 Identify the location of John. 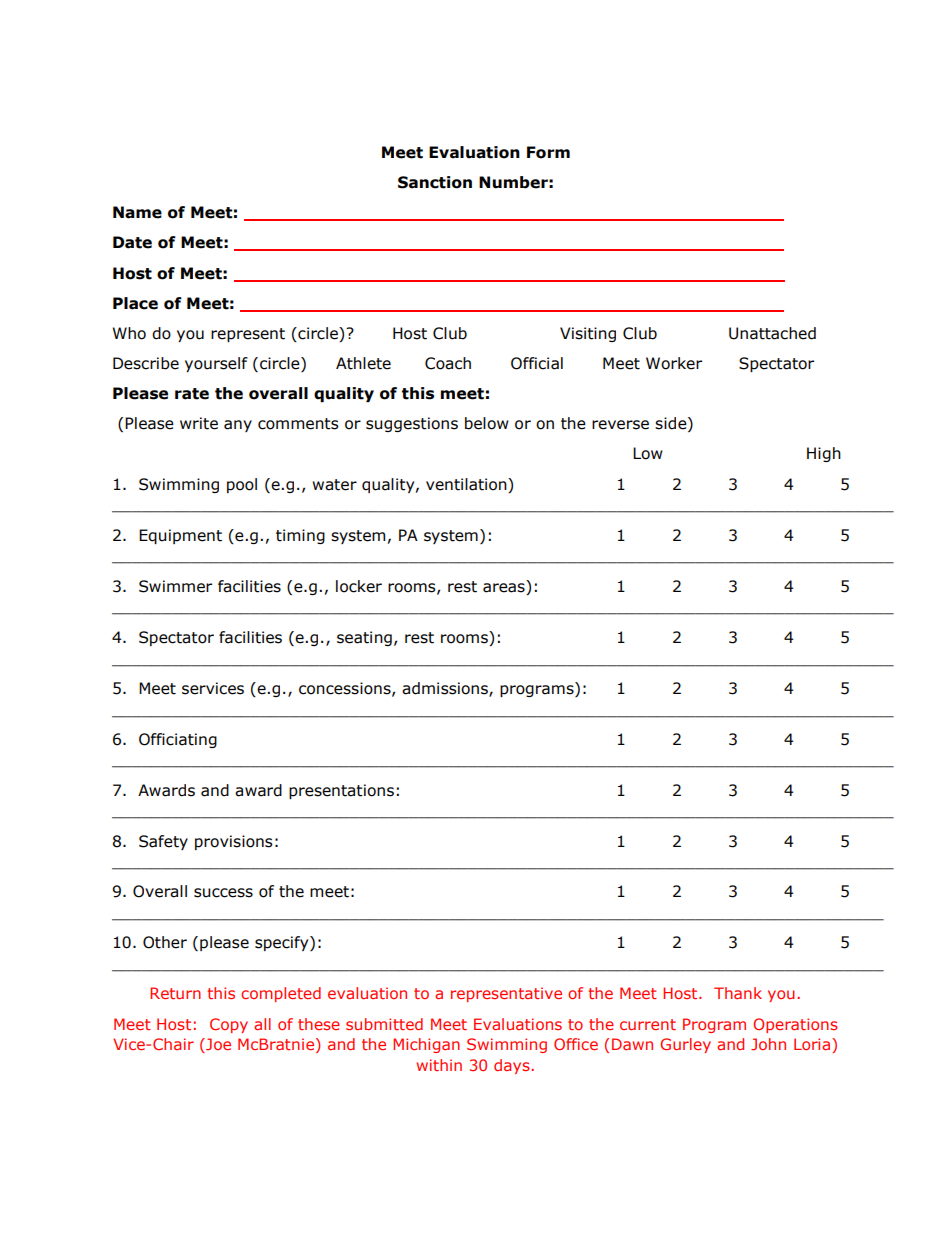
(768, 1044).
